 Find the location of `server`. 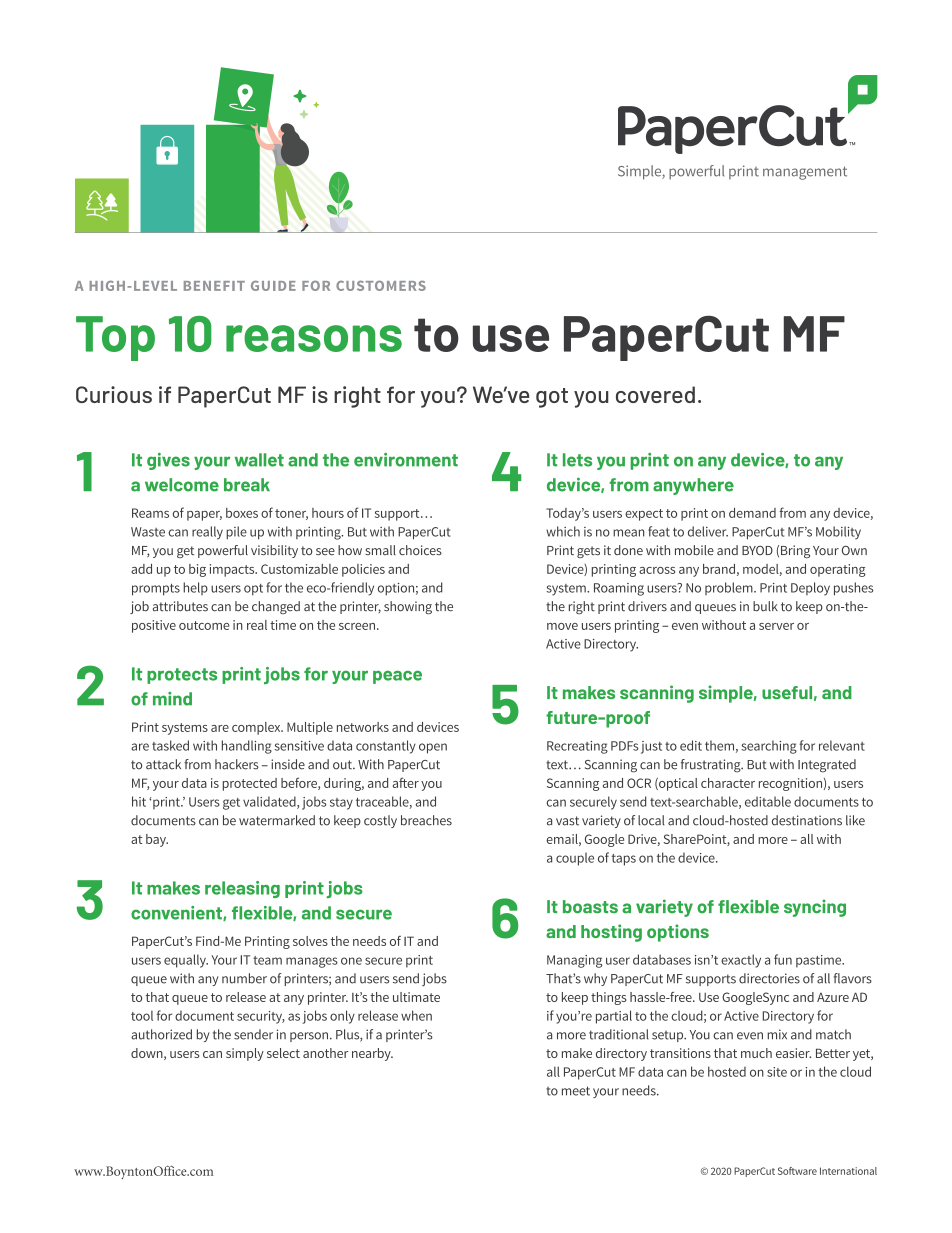

server is located at coordinates (776, 626).
